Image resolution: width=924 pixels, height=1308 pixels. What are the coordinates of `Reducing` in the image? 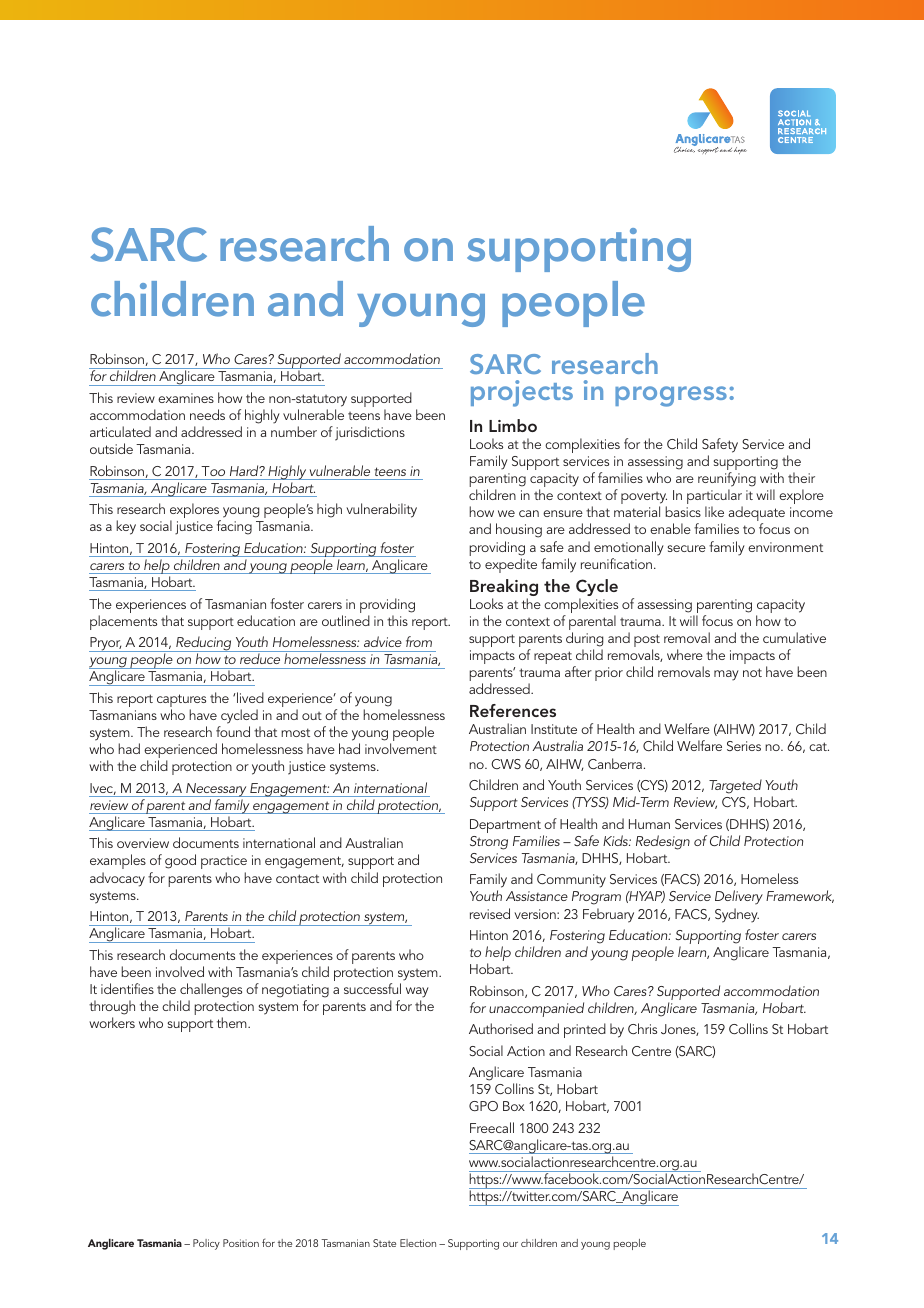 It's located at (204, 644).
